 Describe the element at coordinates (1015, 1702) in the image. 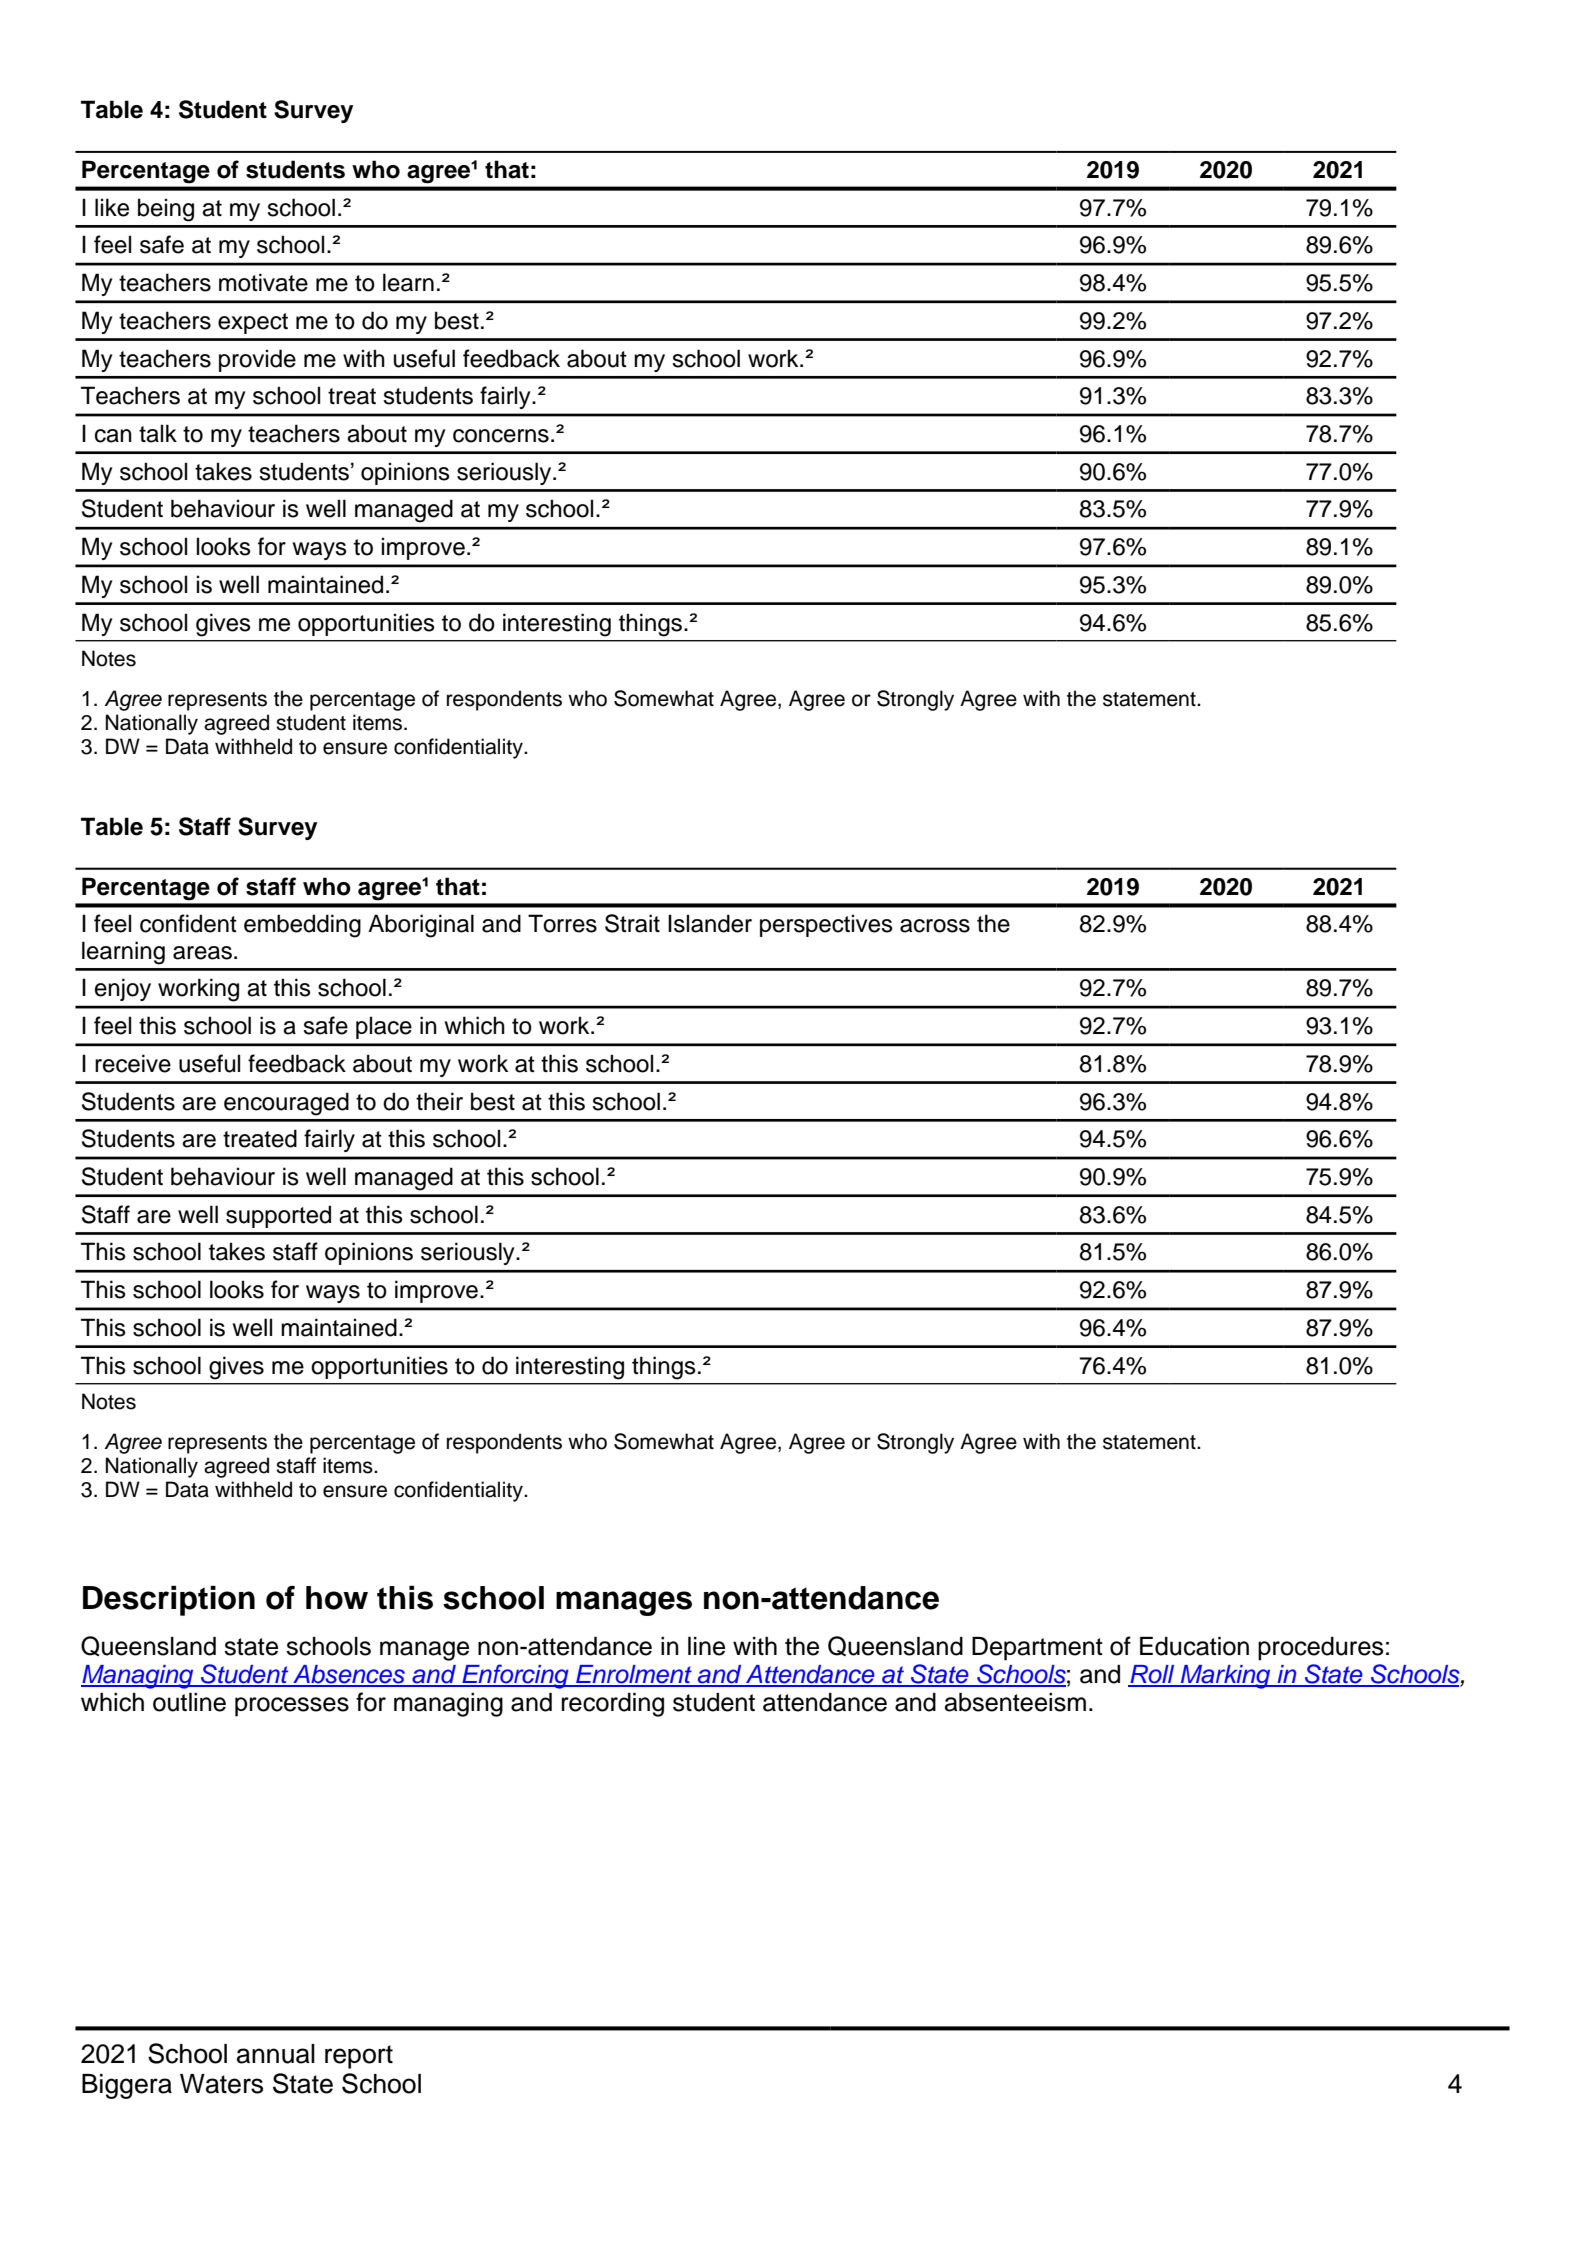

I see `absenteeism` at that location.
